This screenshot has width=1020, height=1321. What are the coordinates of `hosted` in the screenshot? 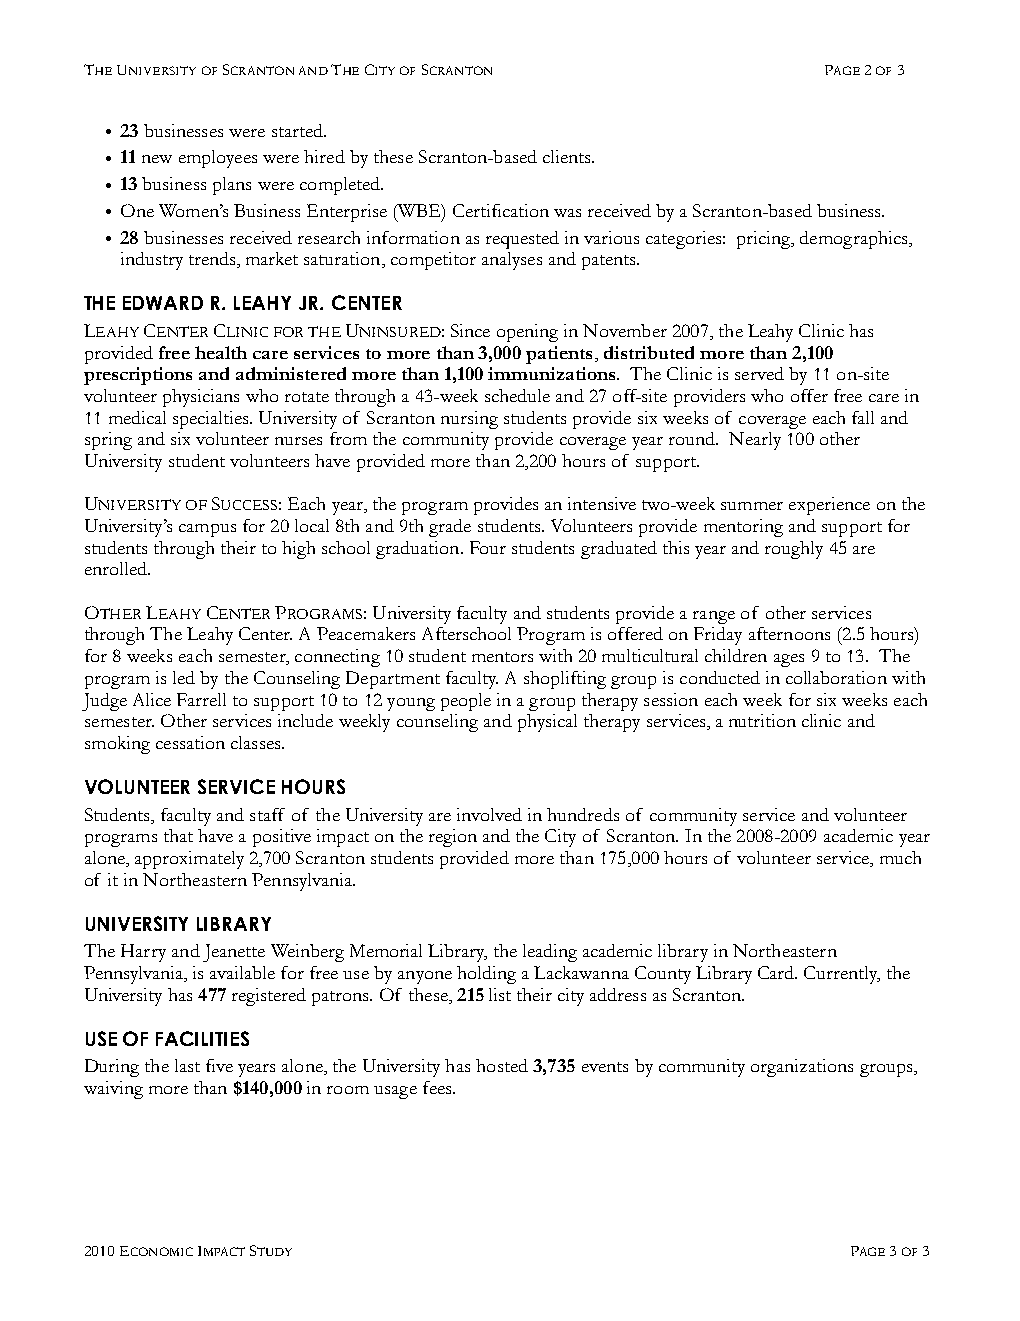 It's located at (502, 1065).
